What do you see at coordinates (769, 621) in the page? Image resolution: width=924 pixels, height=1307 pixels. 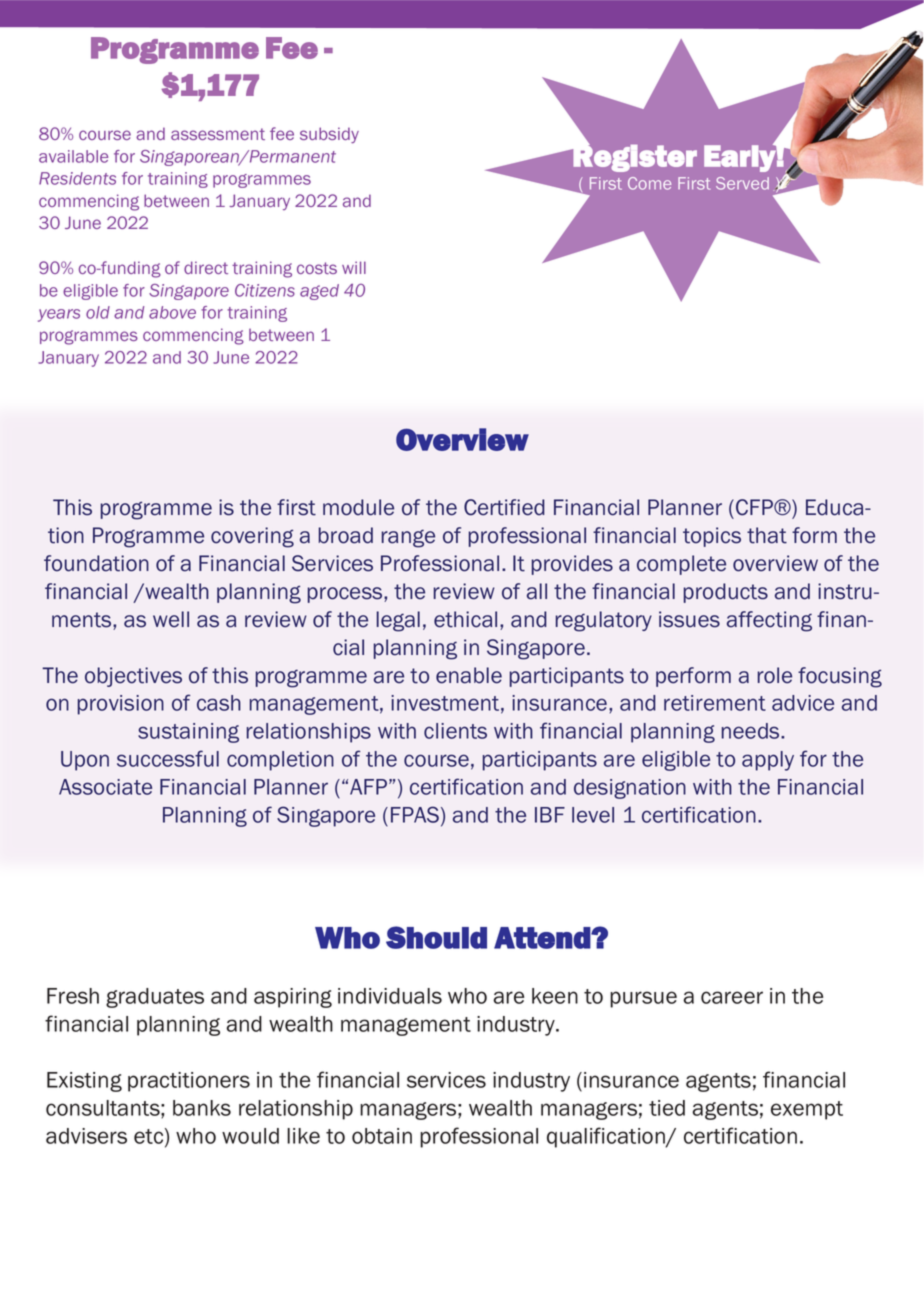 I see `affecting` at bounding box center [769, 621].
